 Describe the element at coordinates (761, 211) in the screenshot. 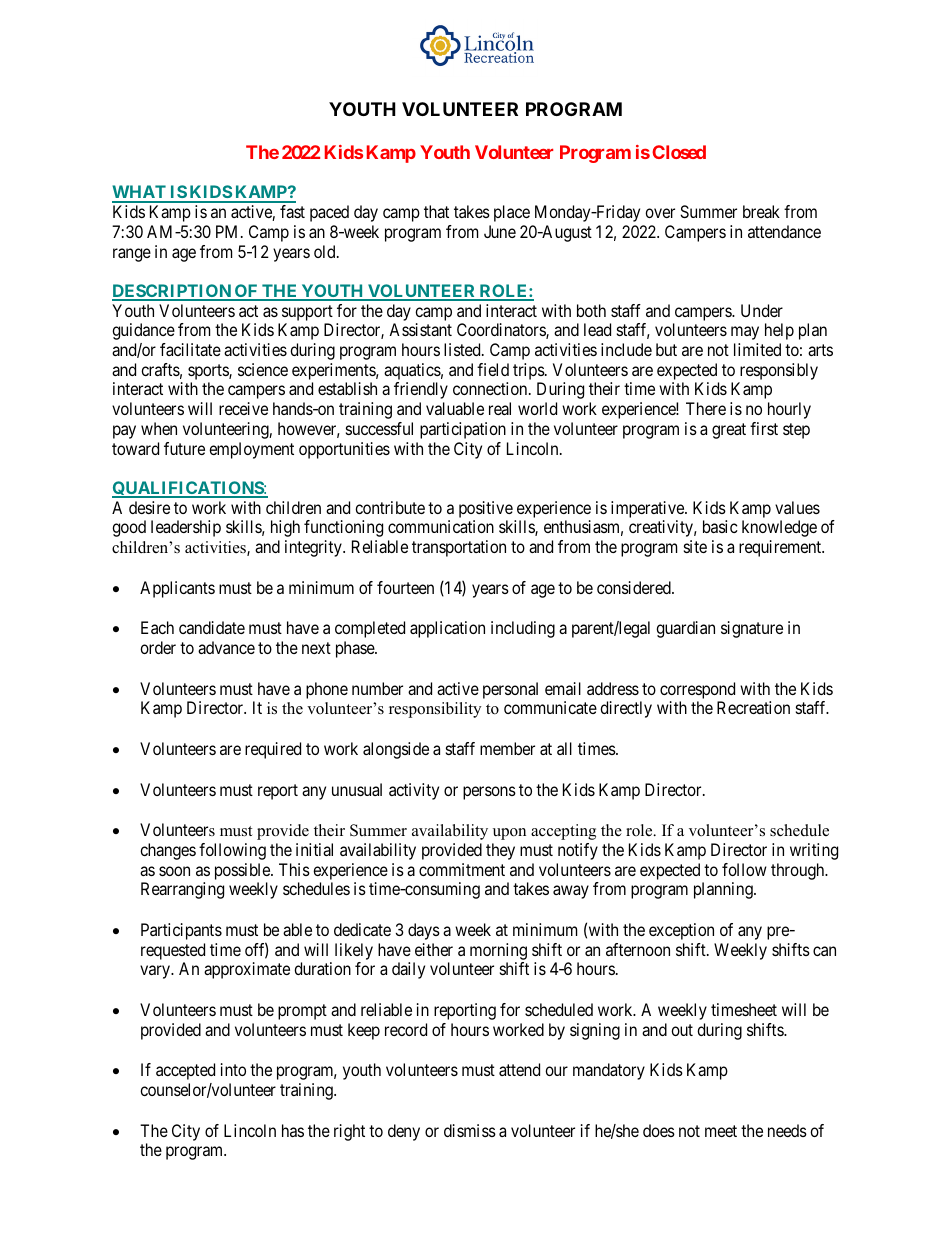

I see `break` at that location.
